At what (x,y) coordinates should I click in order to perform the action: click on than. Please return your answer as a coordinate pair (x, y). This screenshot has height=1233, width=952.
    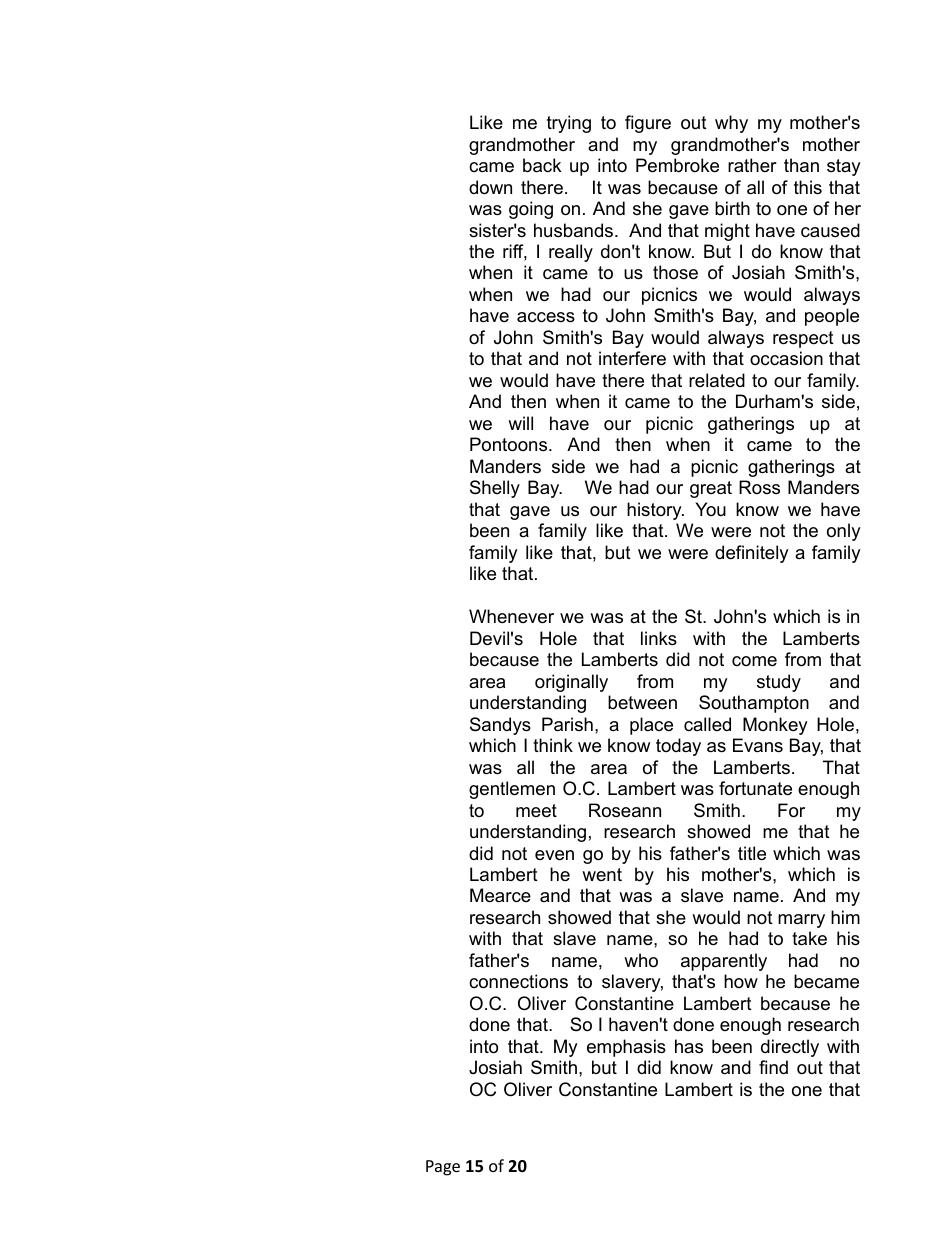
    Looking at the image, I should click on (801, 165).
